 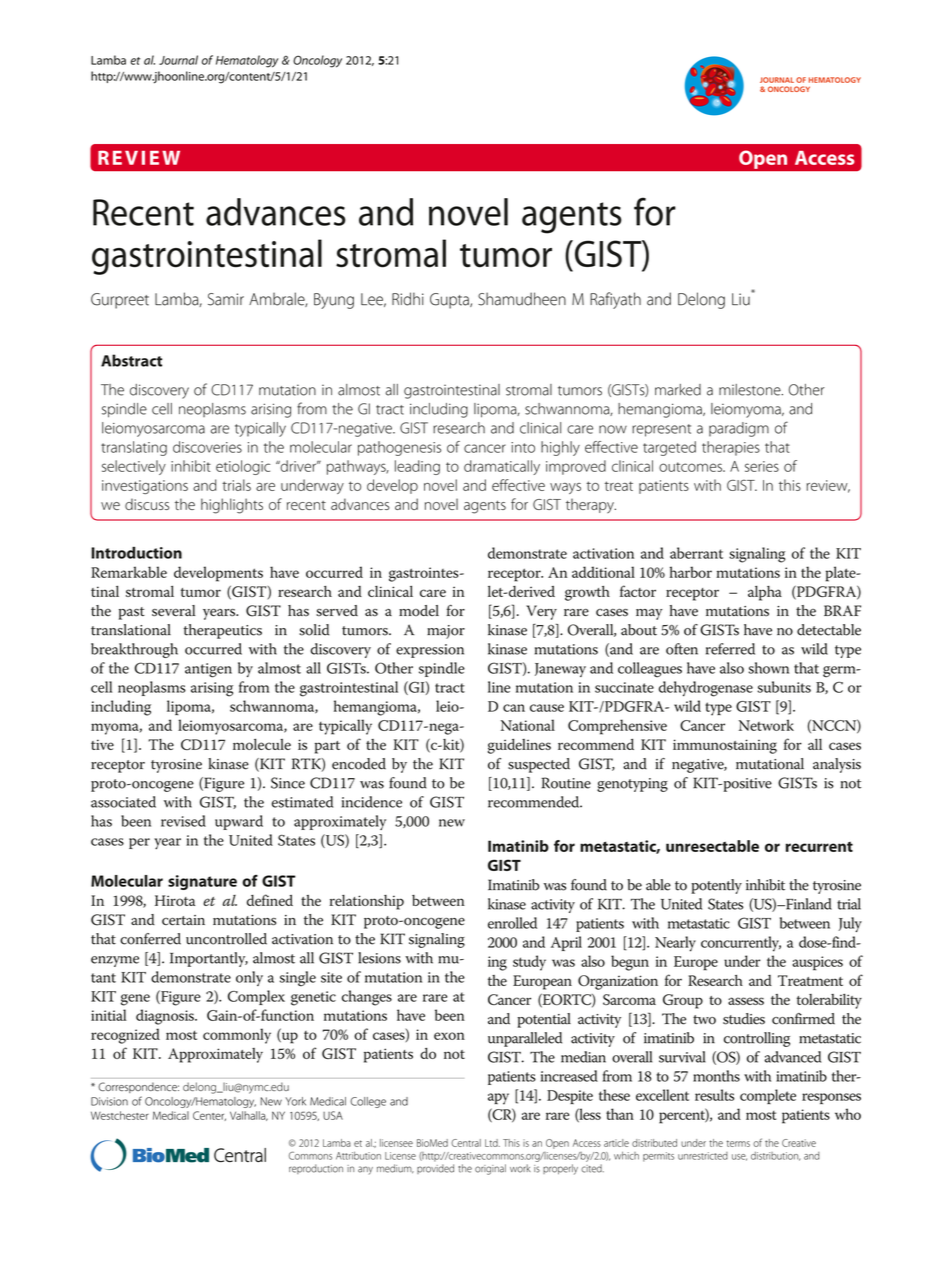 I want to click on molecule, so click(x=262, y=744).
